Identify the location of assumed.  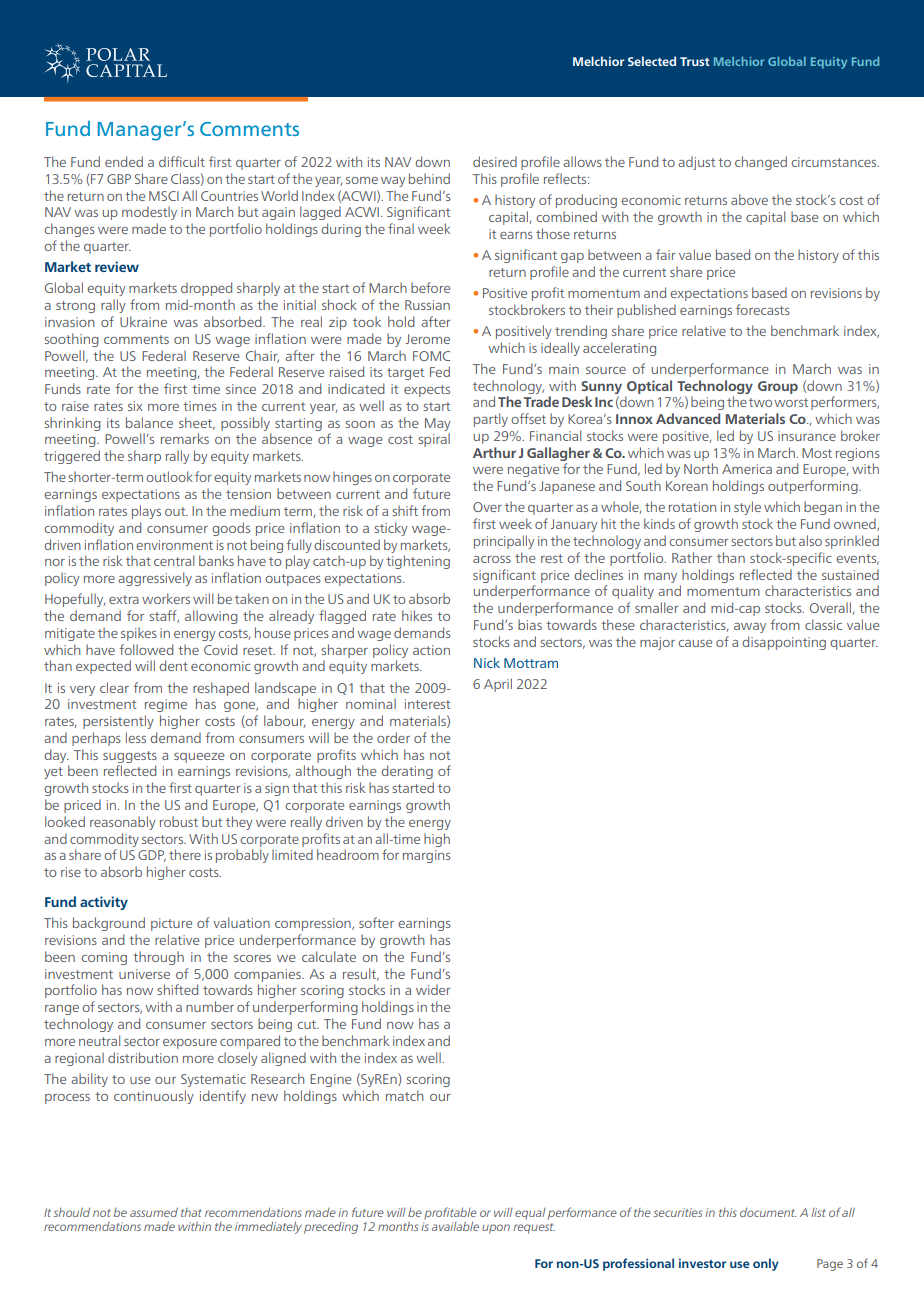
(154, 1212).
